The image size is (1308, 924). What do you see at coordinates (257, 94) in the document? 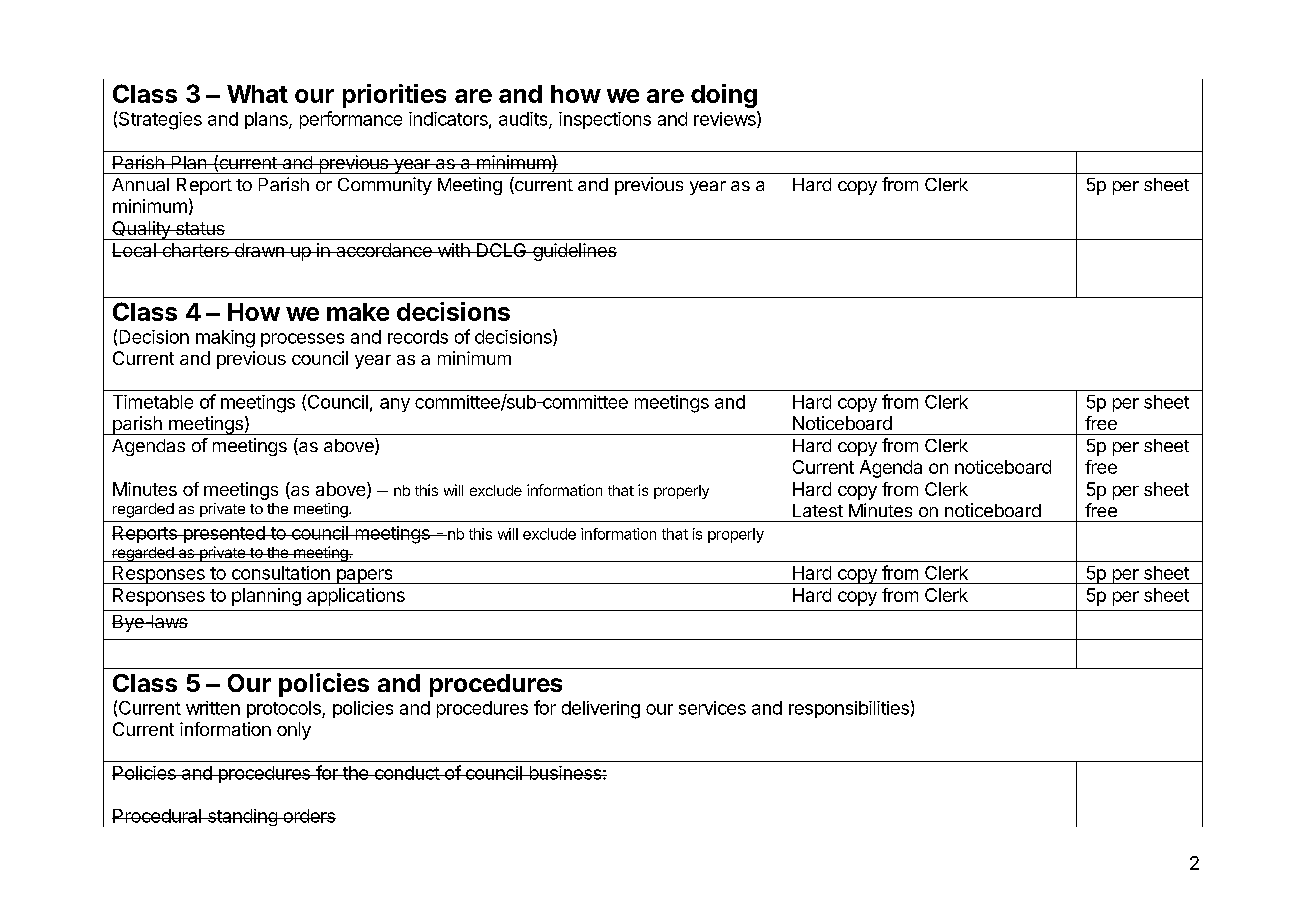
I see `What` at bounding box center [257, 94].
